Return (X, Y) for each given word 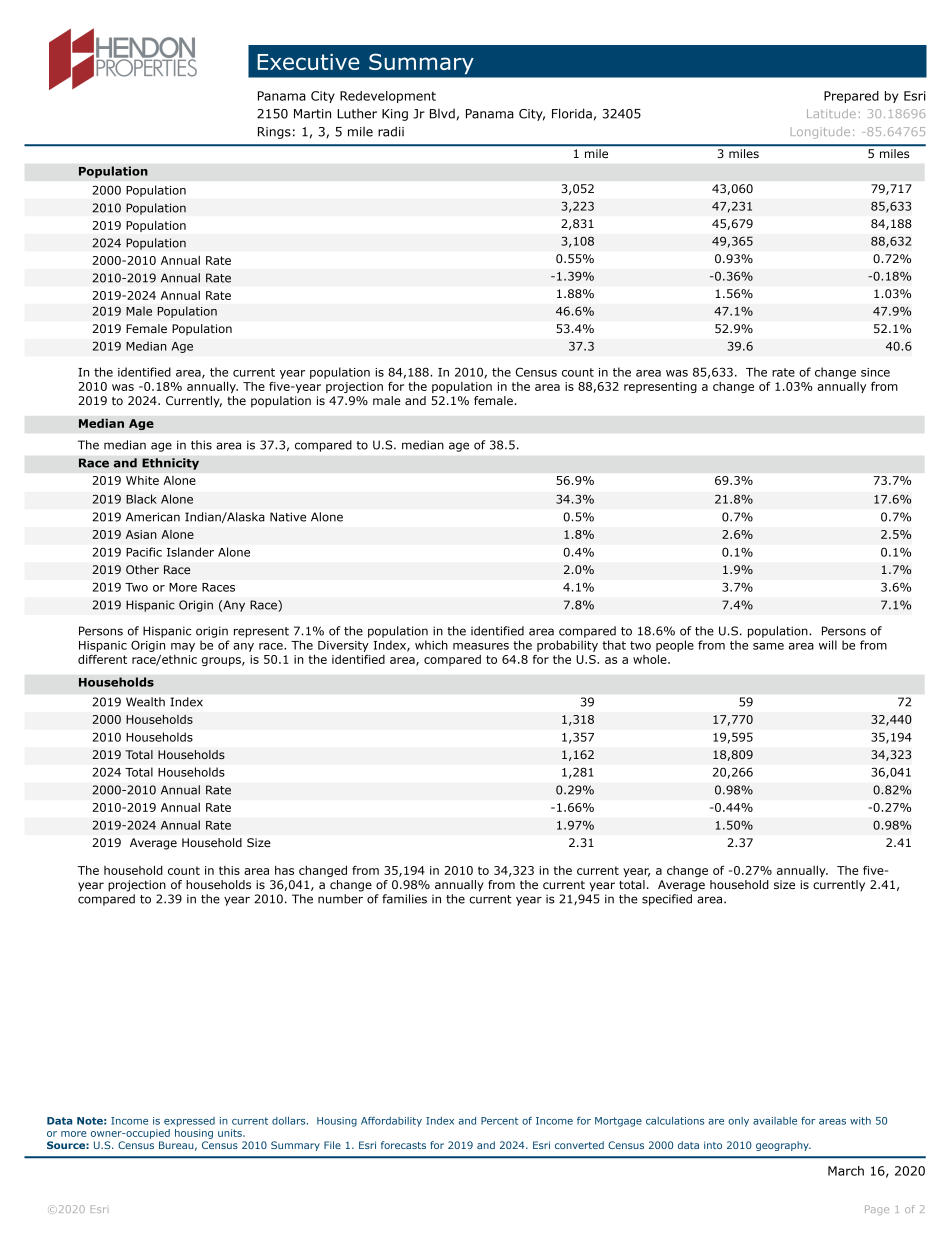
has (284, 870)
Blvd (442, 114)
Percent (499, 1121)
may (183, 647)
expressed (189, 1122)
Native (288, 517)
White (142, 480)
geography (783, 1146)
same (768, 646)
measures (481, 646)
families (404, 899)
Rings (274, 133)
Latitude (831, 113)
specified (667, 900)
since (875, 372)
